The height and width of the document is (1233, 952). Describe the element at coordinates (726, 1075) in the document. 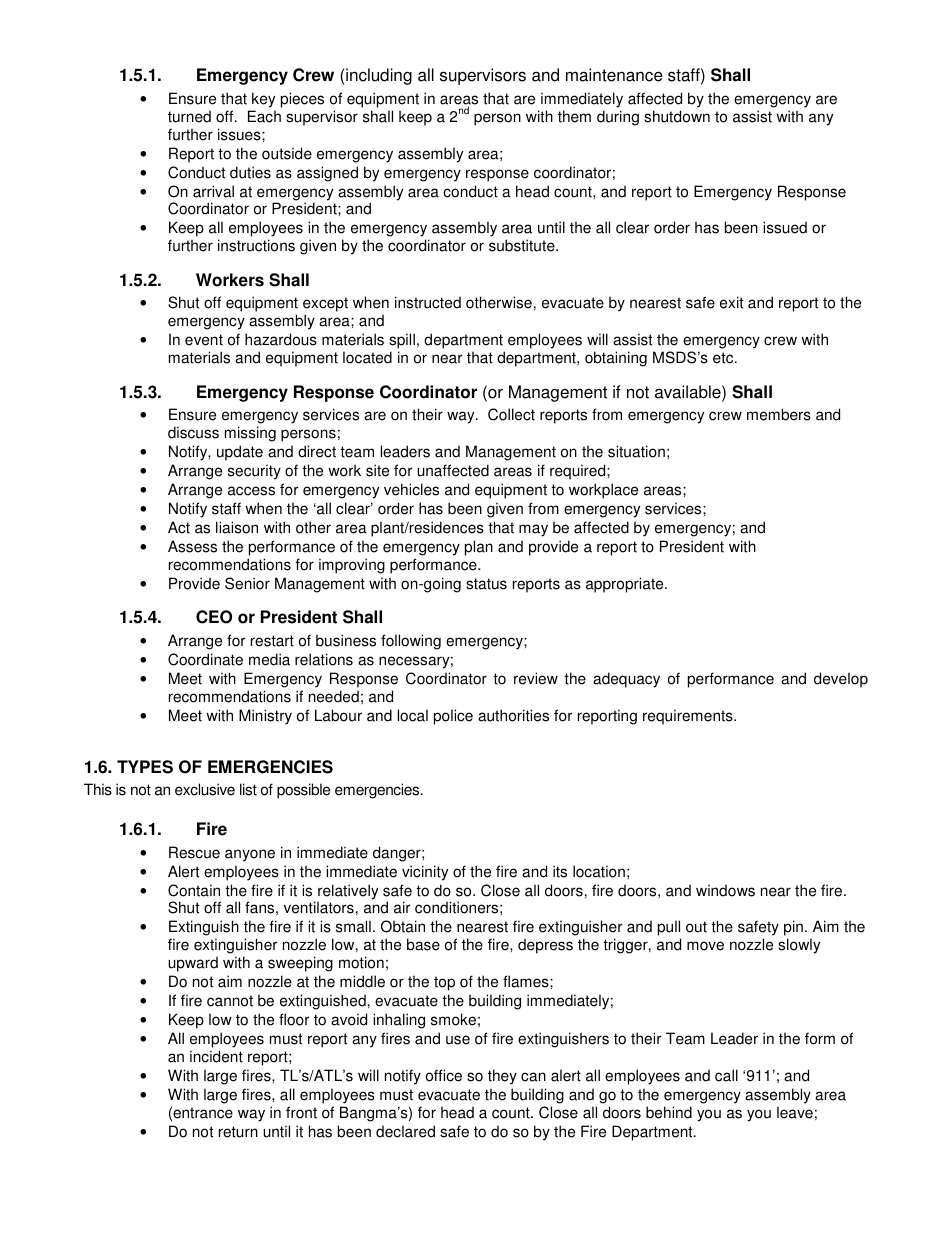

I see `call` at that location.
